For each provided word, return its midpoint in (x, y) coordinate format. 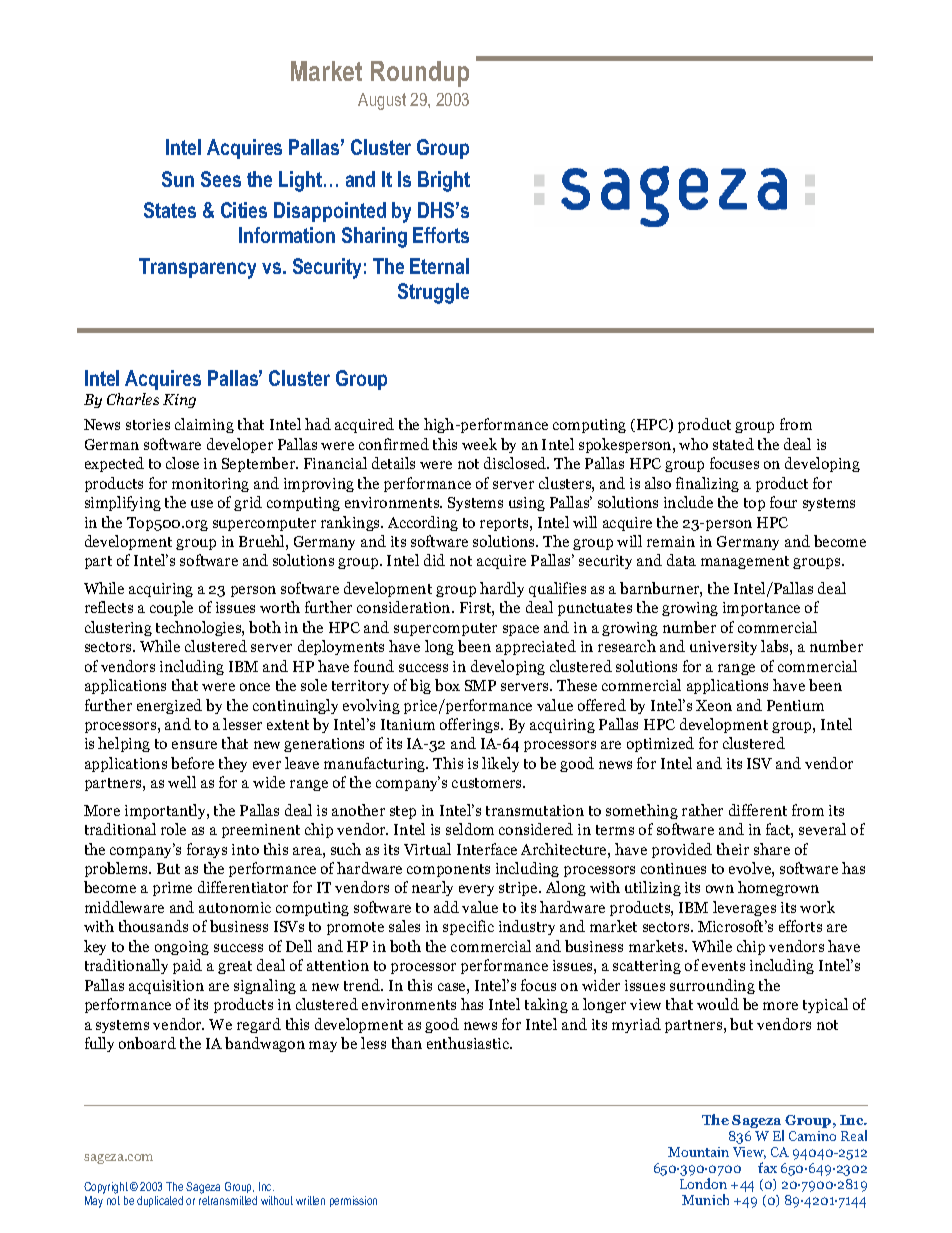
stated (733, 444)
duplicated (160, 1201)
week (479, 444)
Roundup (420, 74)
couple (171, 608)
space (521, 630)
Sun (178, 179)
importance (761, 609)
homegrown (778, 888)
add (446, 907)
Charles (133, 399)
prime (172, 889)
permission (353, 1201)
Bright (444, 181)
